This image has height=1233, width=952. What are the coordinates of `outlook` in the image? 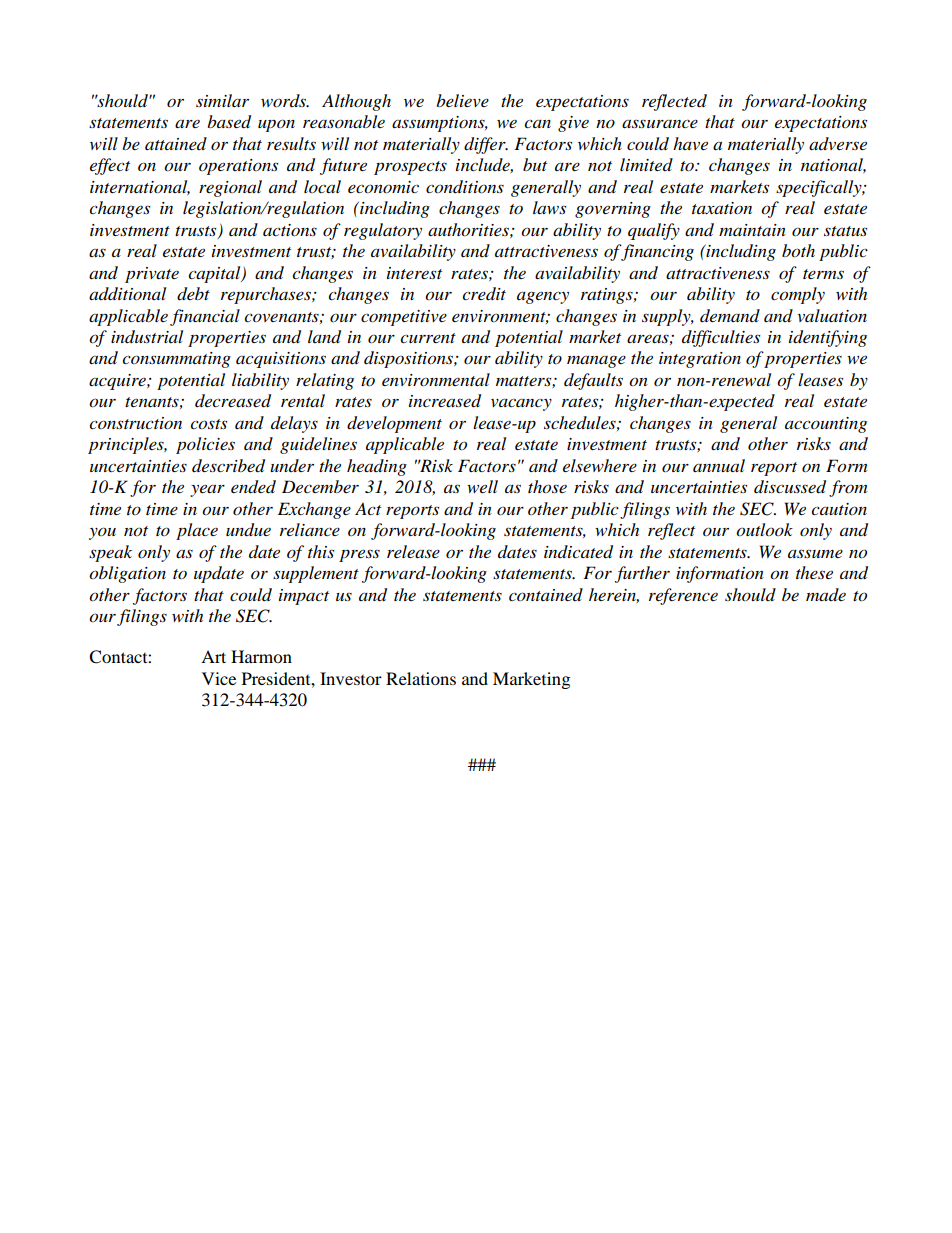 It's located at (764, 530).
